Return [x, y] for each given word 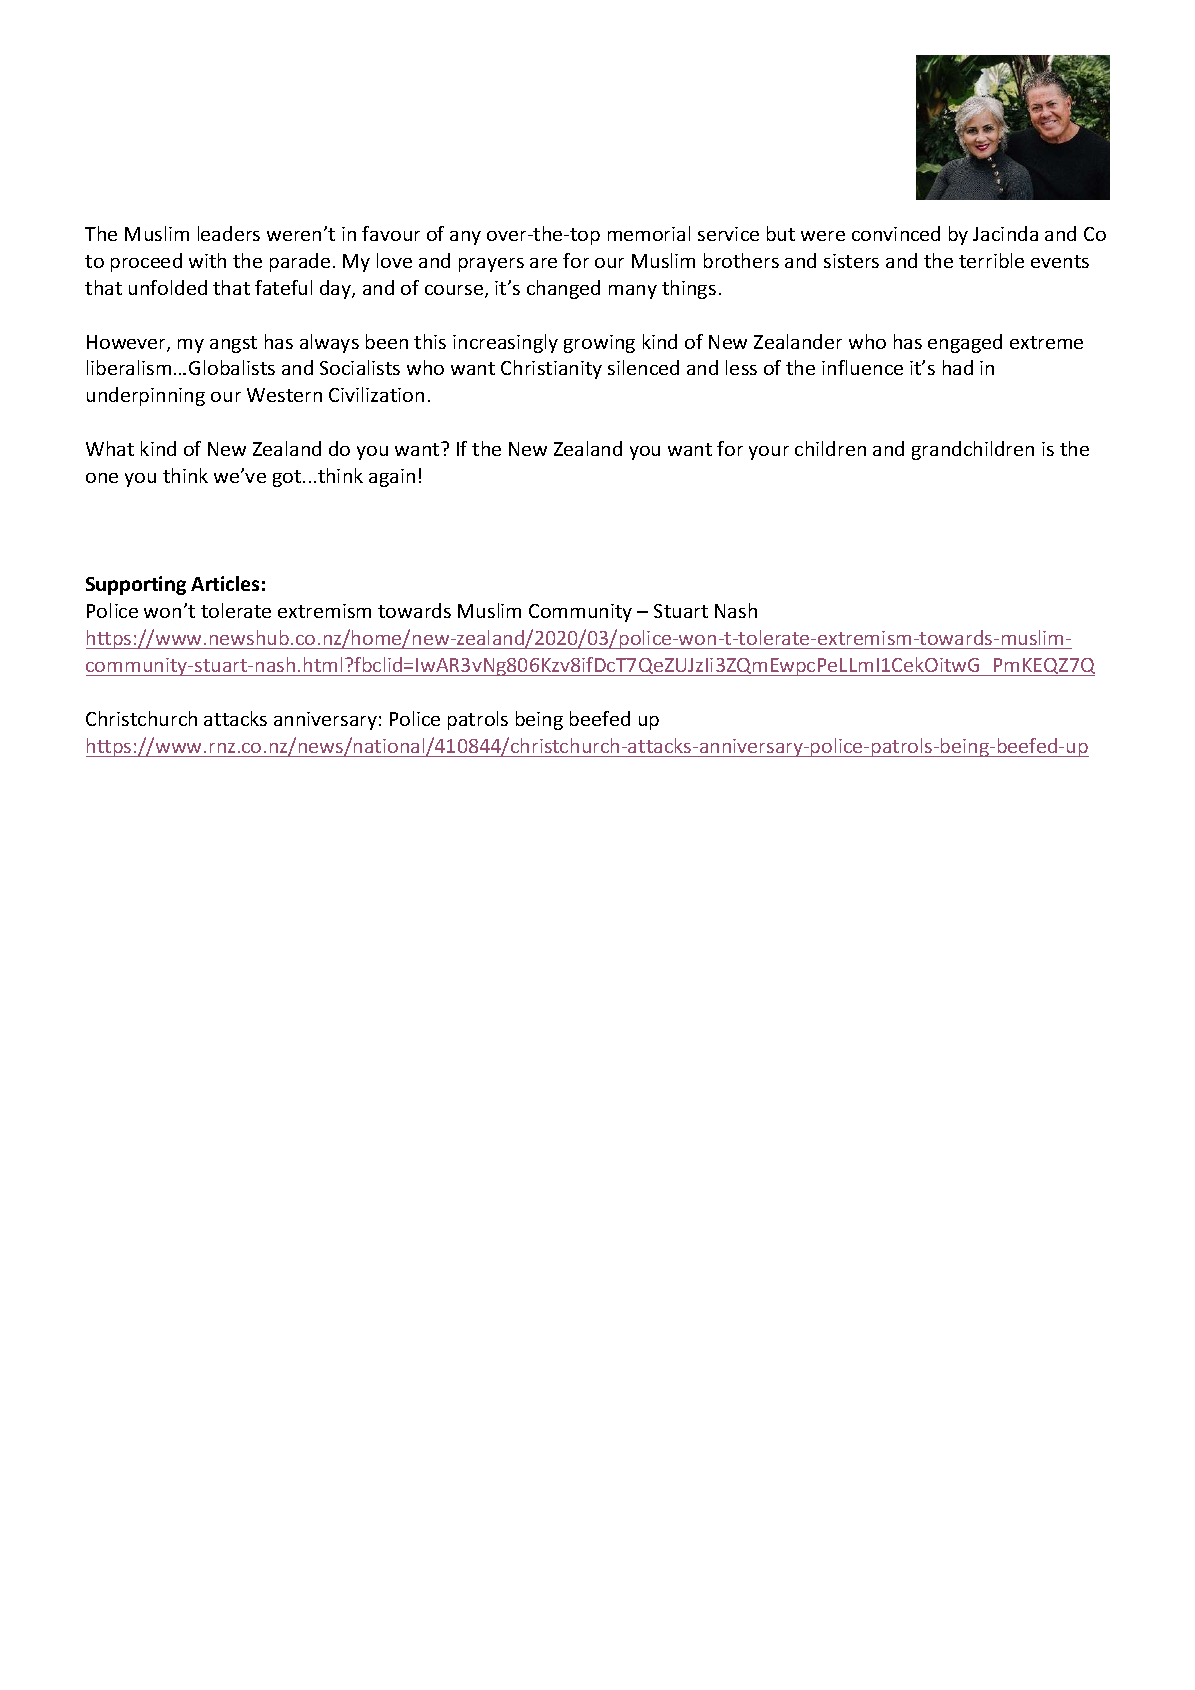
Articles [225, 583]
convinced [896, 233]
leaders [229, 233]
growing [599, 344]
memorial [649, 233]
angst [233, 344]
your [769, 453]
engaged [965, 343]
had [958, 367]
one [102, 478]
